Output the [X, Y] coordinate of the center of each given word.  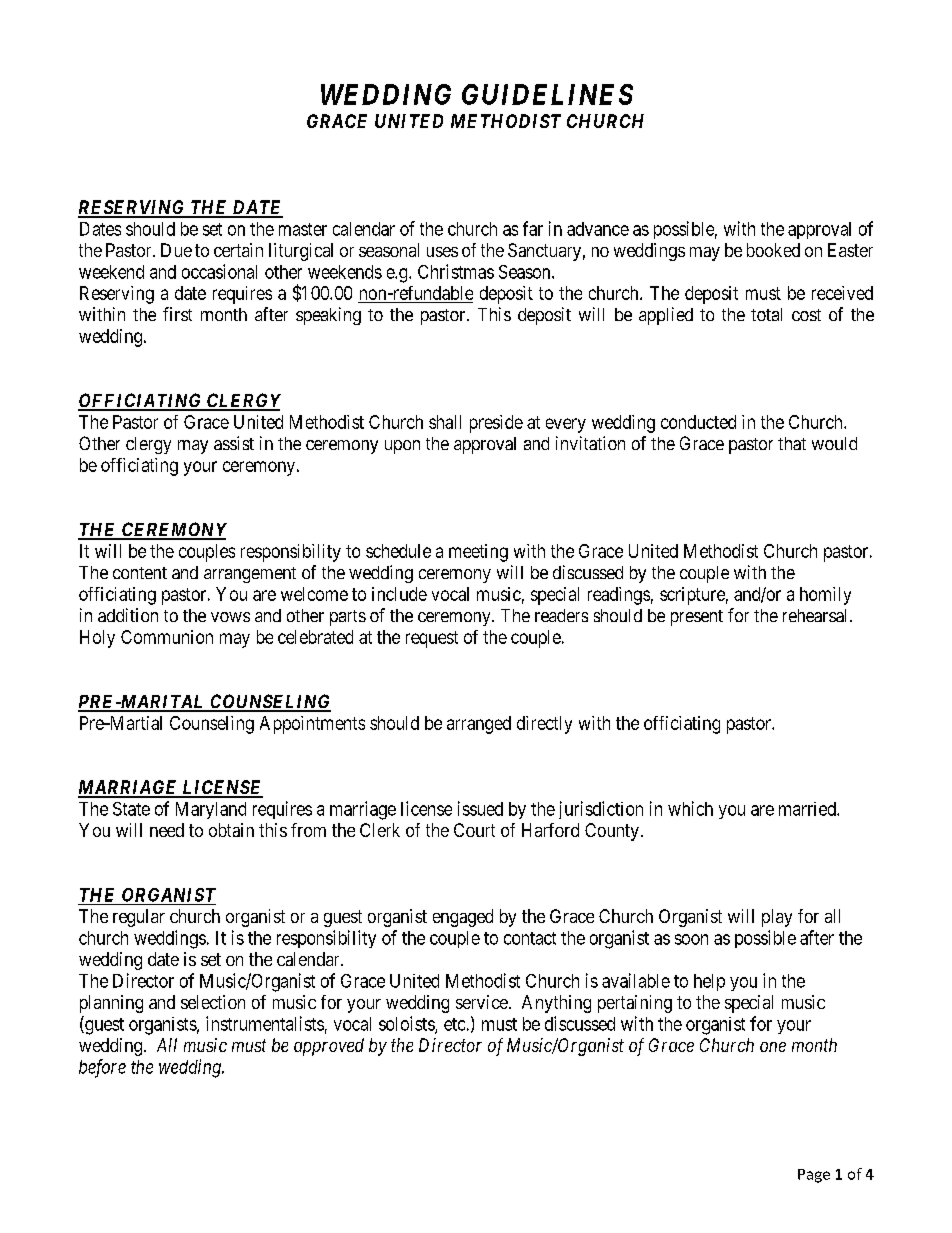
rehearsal [817, 615]
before [102, 1068]
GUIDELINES [547, 94]
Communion [167, 637]
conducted [698, 422]
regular [139, 918]
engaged [463, 918]
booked [773, 250]
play [777, 918]
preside [496, 424]
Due [176, 250]
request [432, 639]
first [177, 314]
